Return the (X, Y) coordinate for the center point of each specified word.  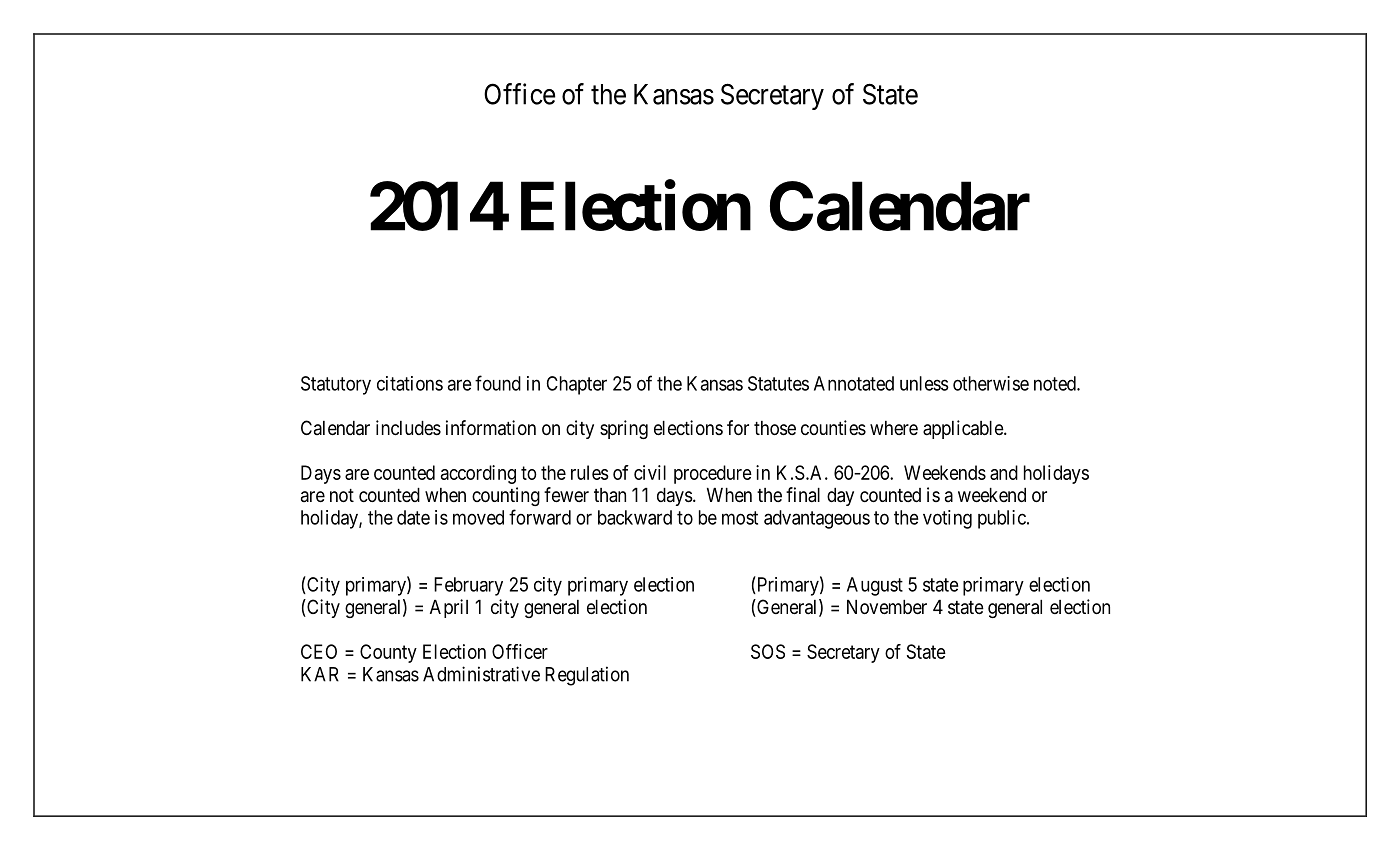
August (875, 586)
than (610, 495)
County (388, 653)
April (449, 608)
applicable (964, 429)
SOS (768, 651)
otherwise (991, 383)
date (413, 517)
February (468, 586)
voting (947, 519)
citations (410, 383)
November (887, 607)
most (740, 518)
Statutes (778, 383)
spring (624, 429)
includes (408, 427)
